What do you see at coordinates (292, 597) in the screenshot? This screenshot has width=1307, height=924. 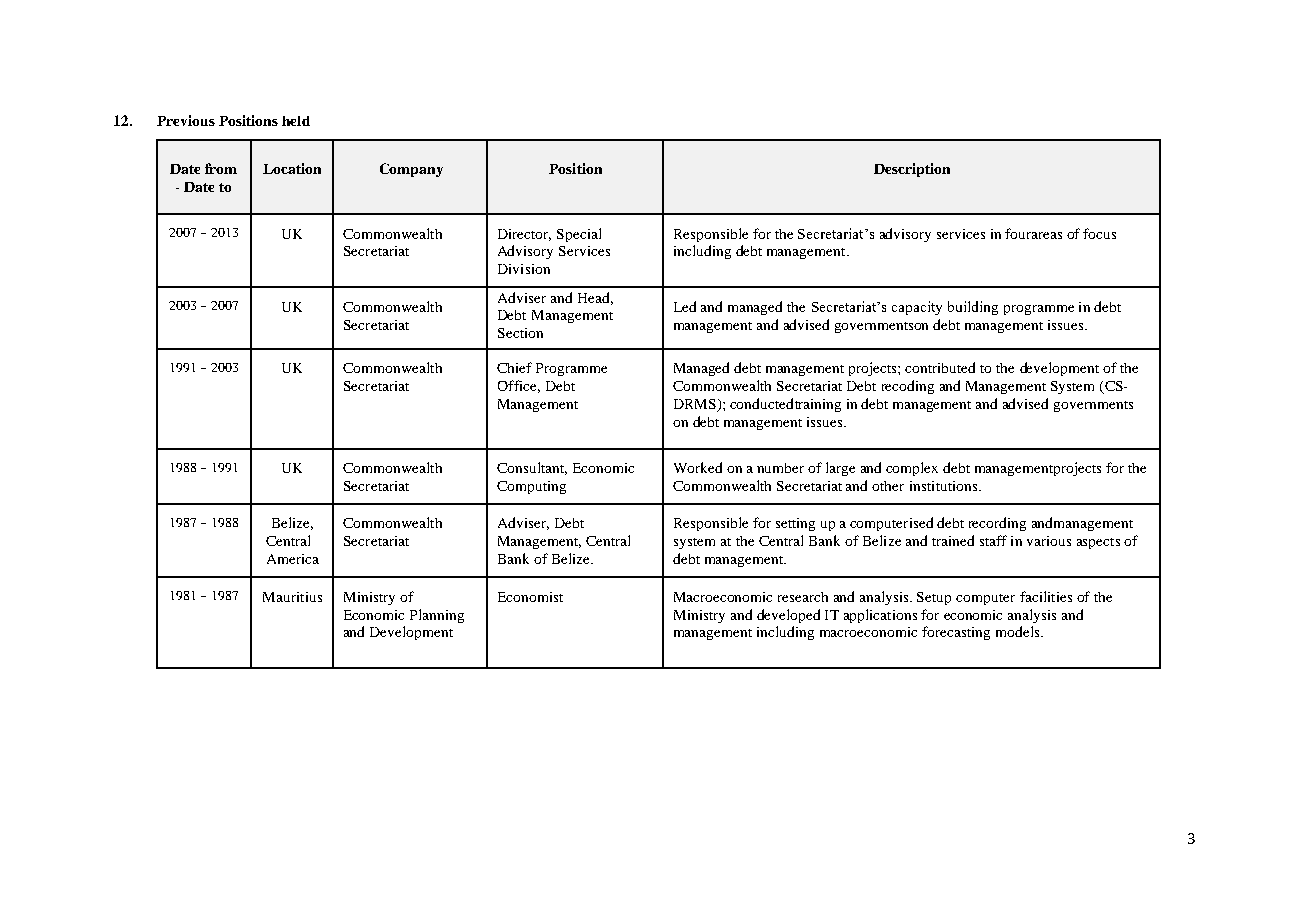 I see `Mauritius` at bounding box center [292, 597].
